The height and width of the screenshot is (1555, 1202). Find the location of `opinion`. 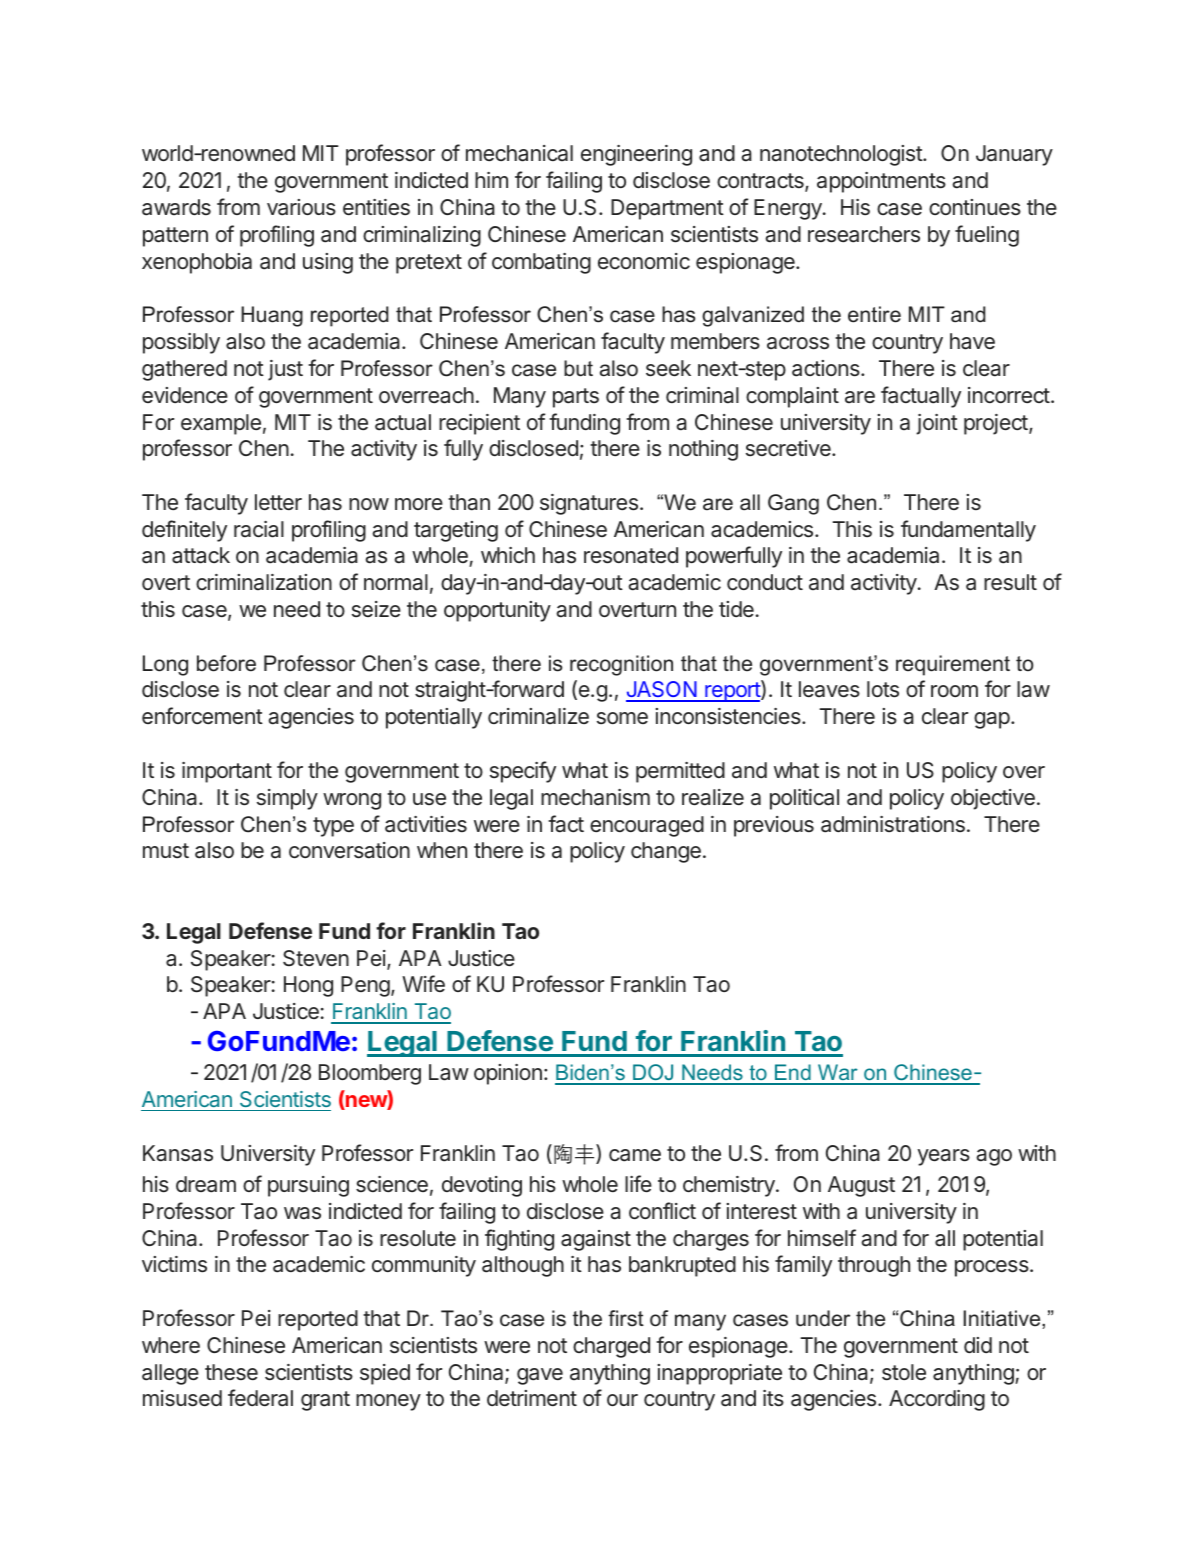

opinion is located at coordinates (508, 1074).
